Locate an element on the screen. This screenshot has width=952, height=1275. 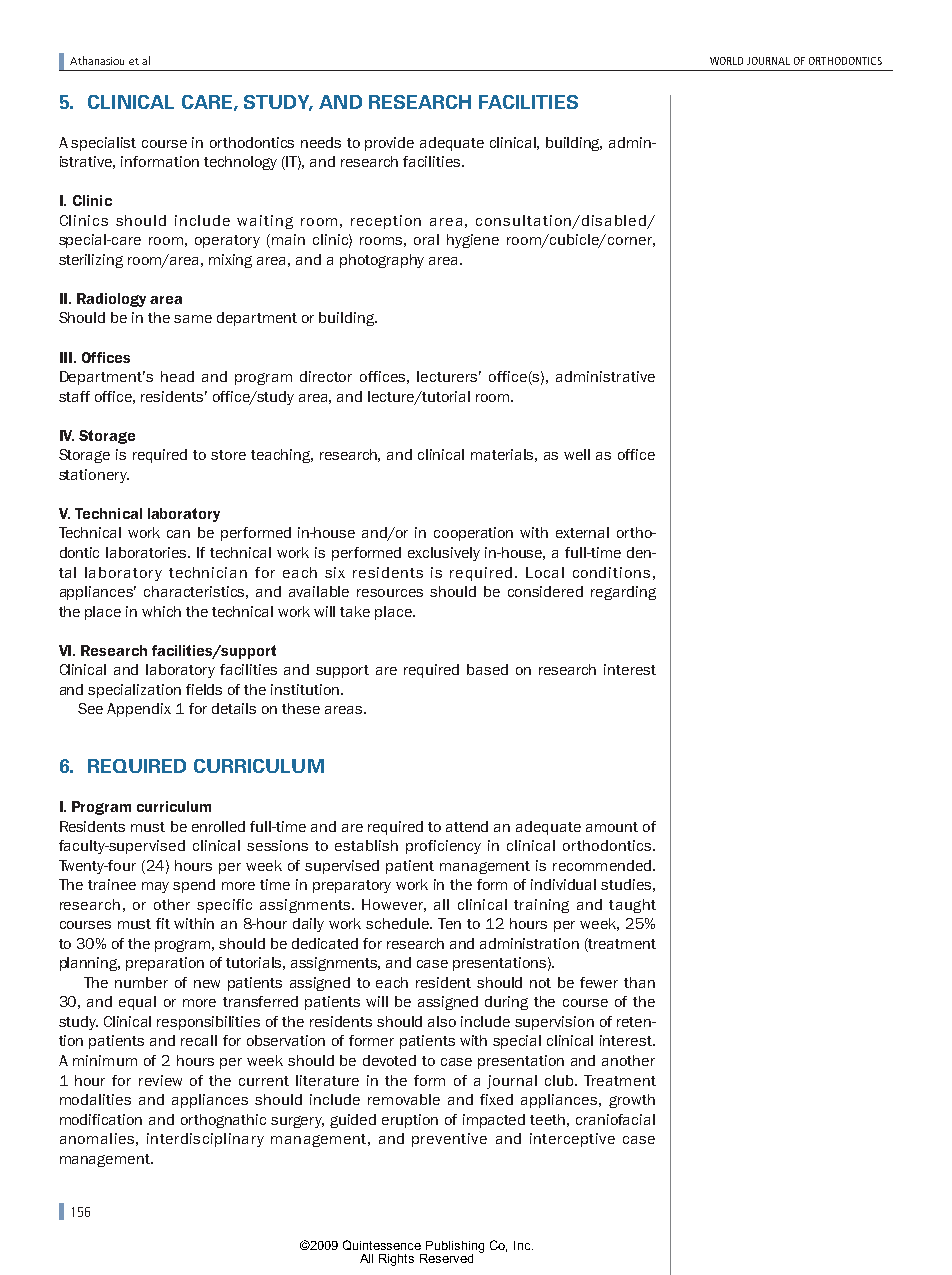
WORLD is located at coordinates (726, 61).
